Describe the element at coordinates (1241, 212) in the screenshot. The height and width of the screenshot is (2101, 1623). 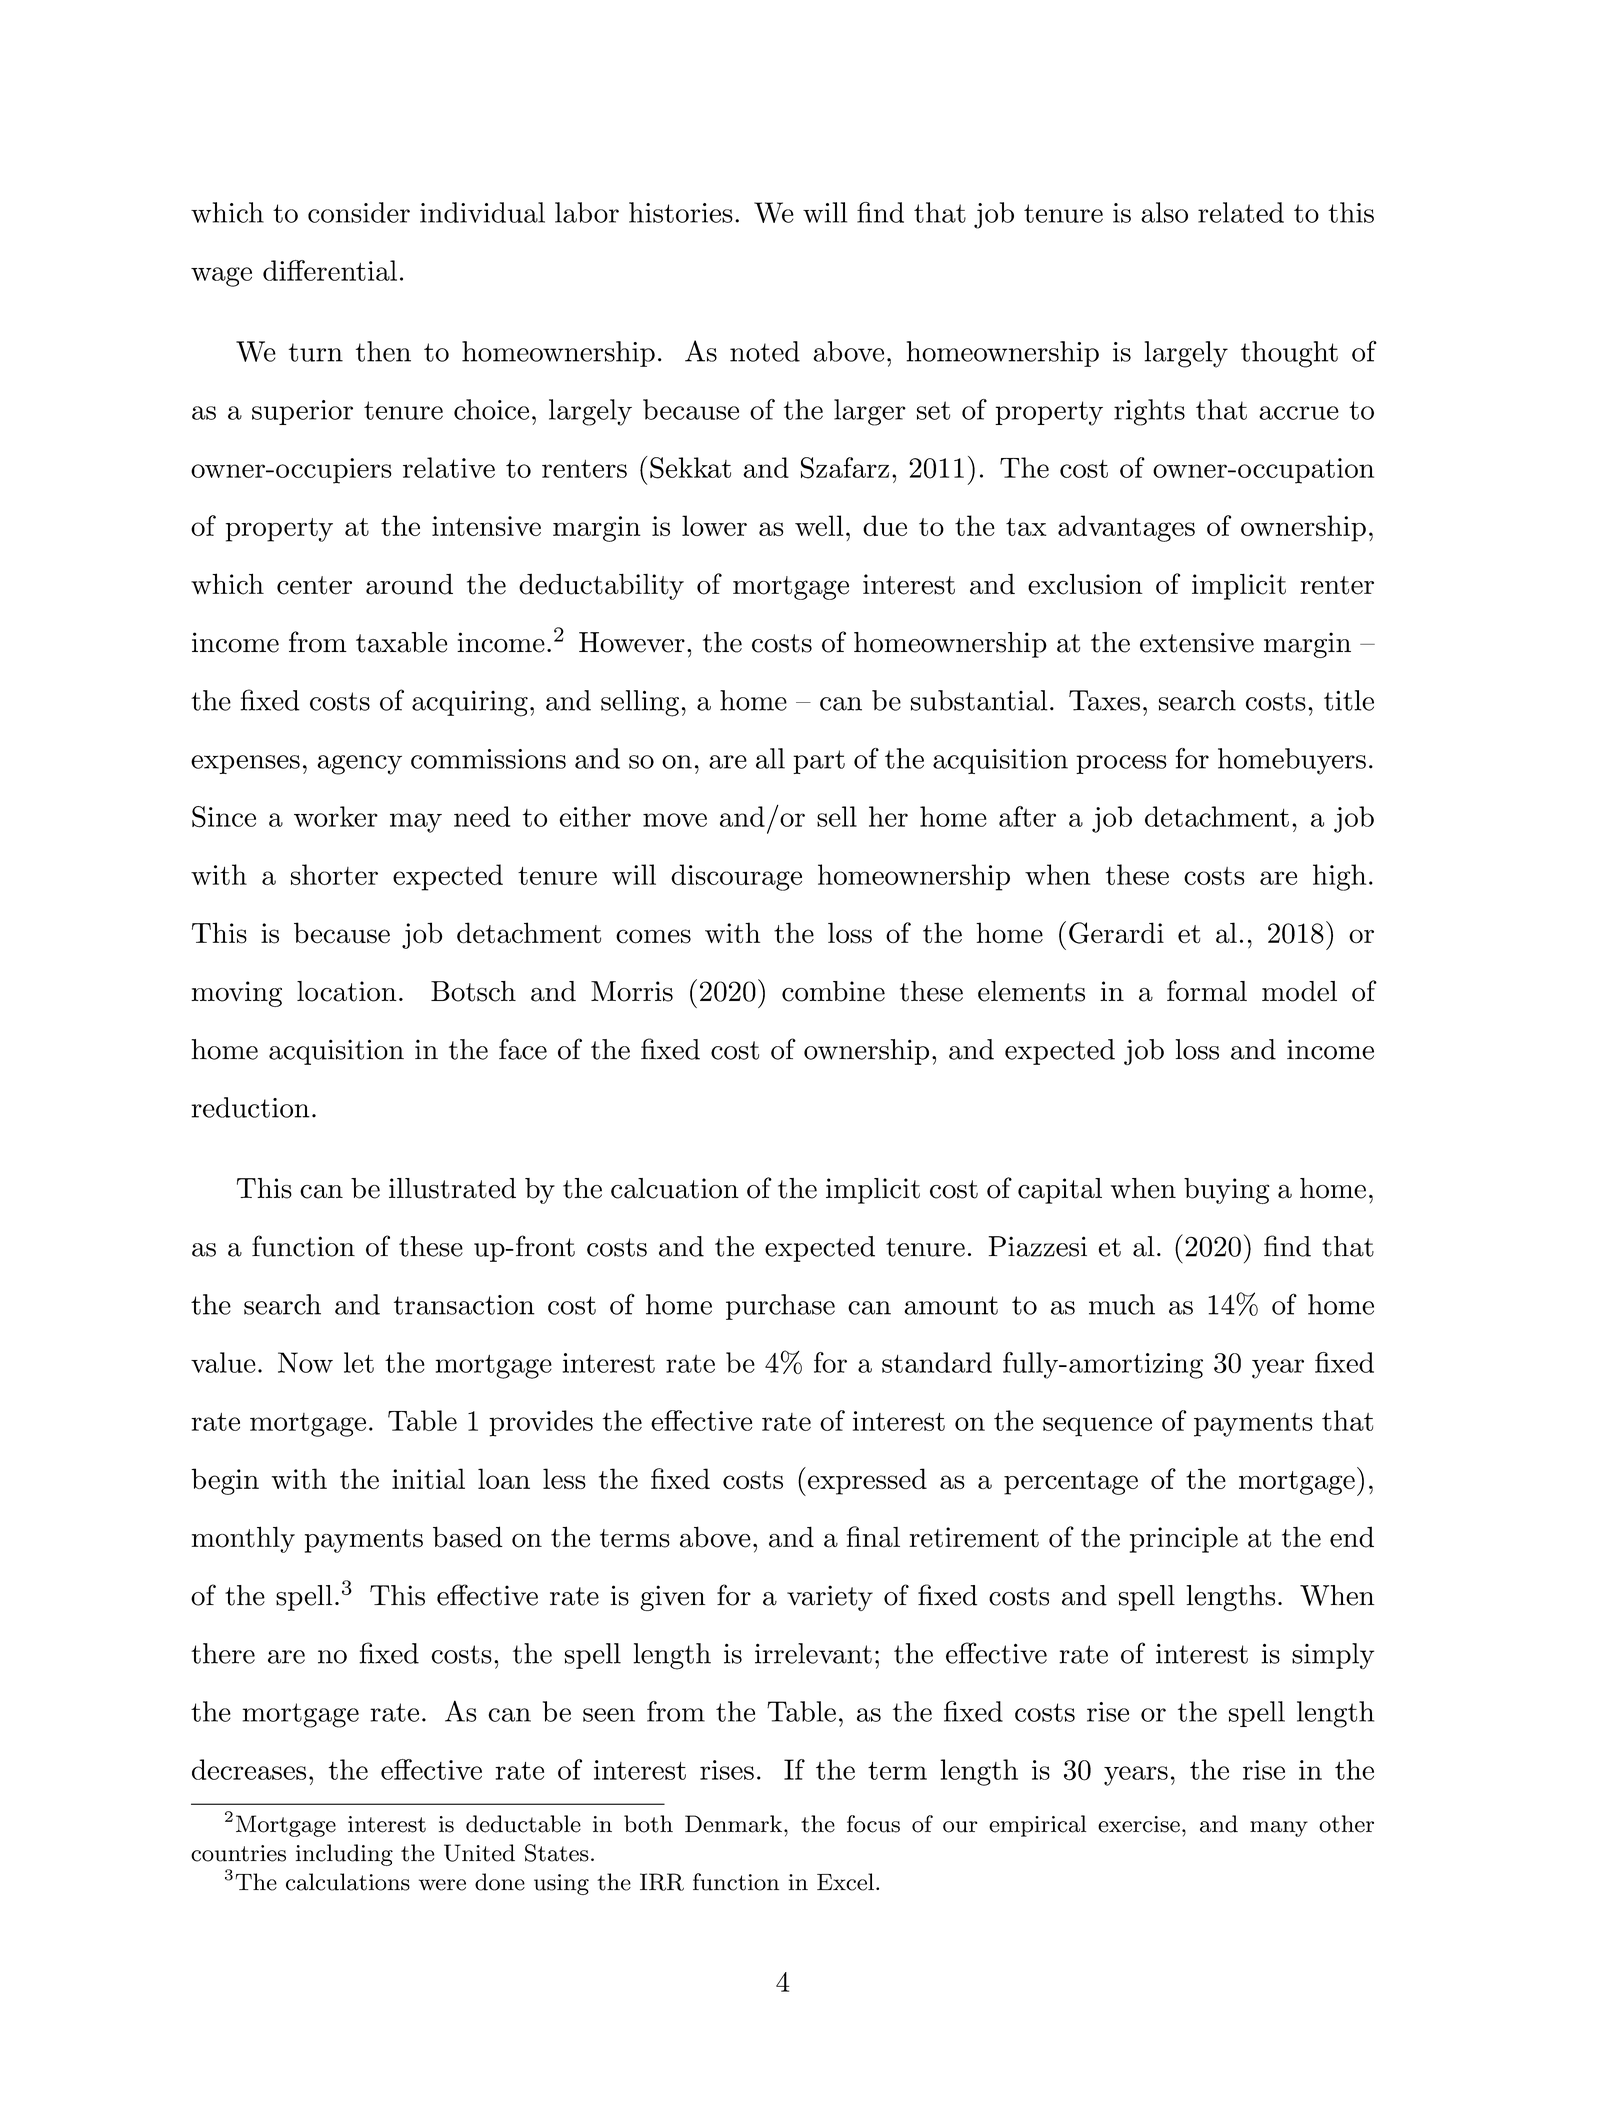
I see `related` at that location.
